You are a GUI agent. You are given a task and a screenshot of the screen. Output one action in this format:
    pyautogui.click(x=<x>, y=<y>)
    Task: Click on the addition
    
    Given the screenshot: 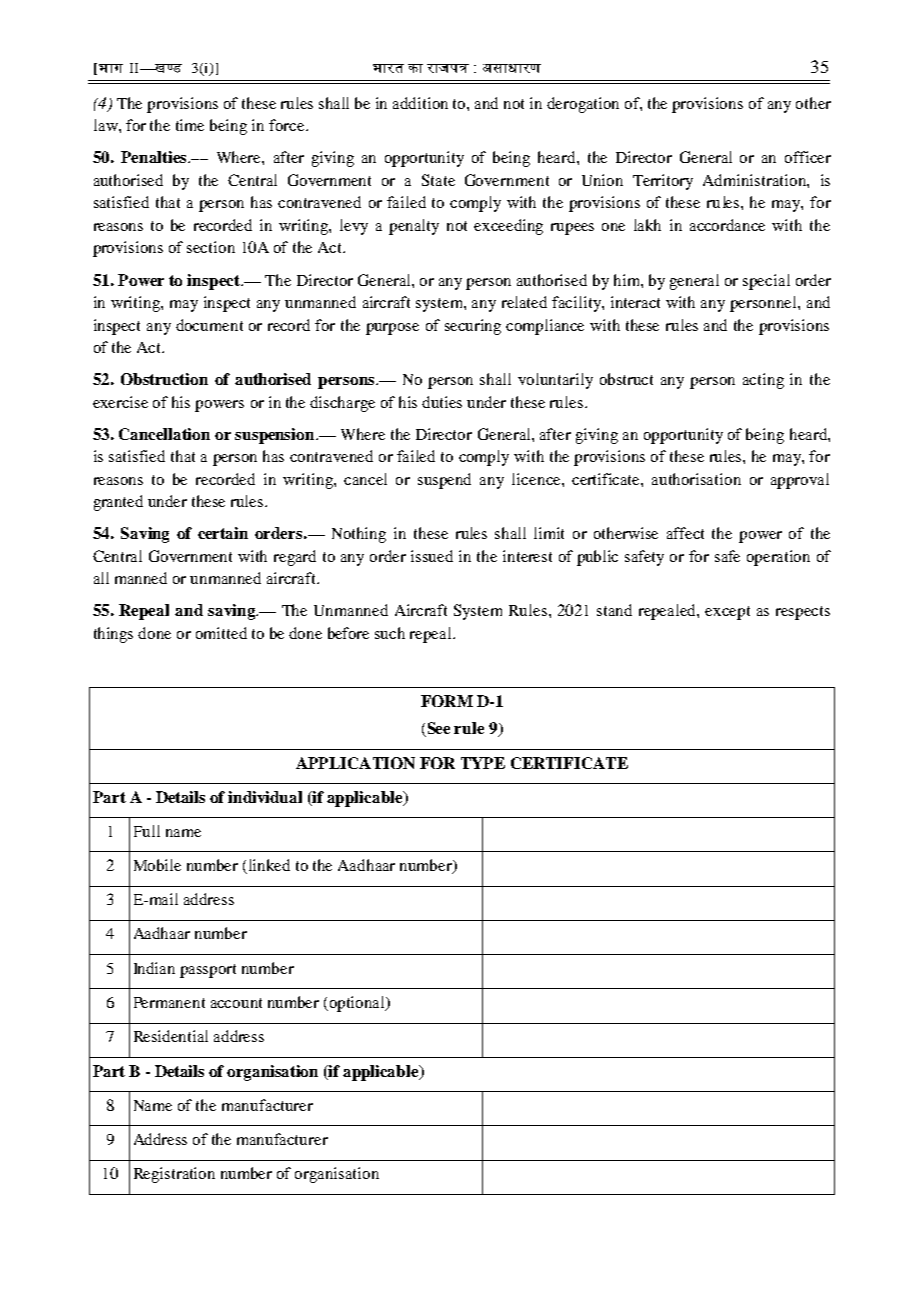 What is the action you would take?
    pyautogui.click(x=420, y=103)
